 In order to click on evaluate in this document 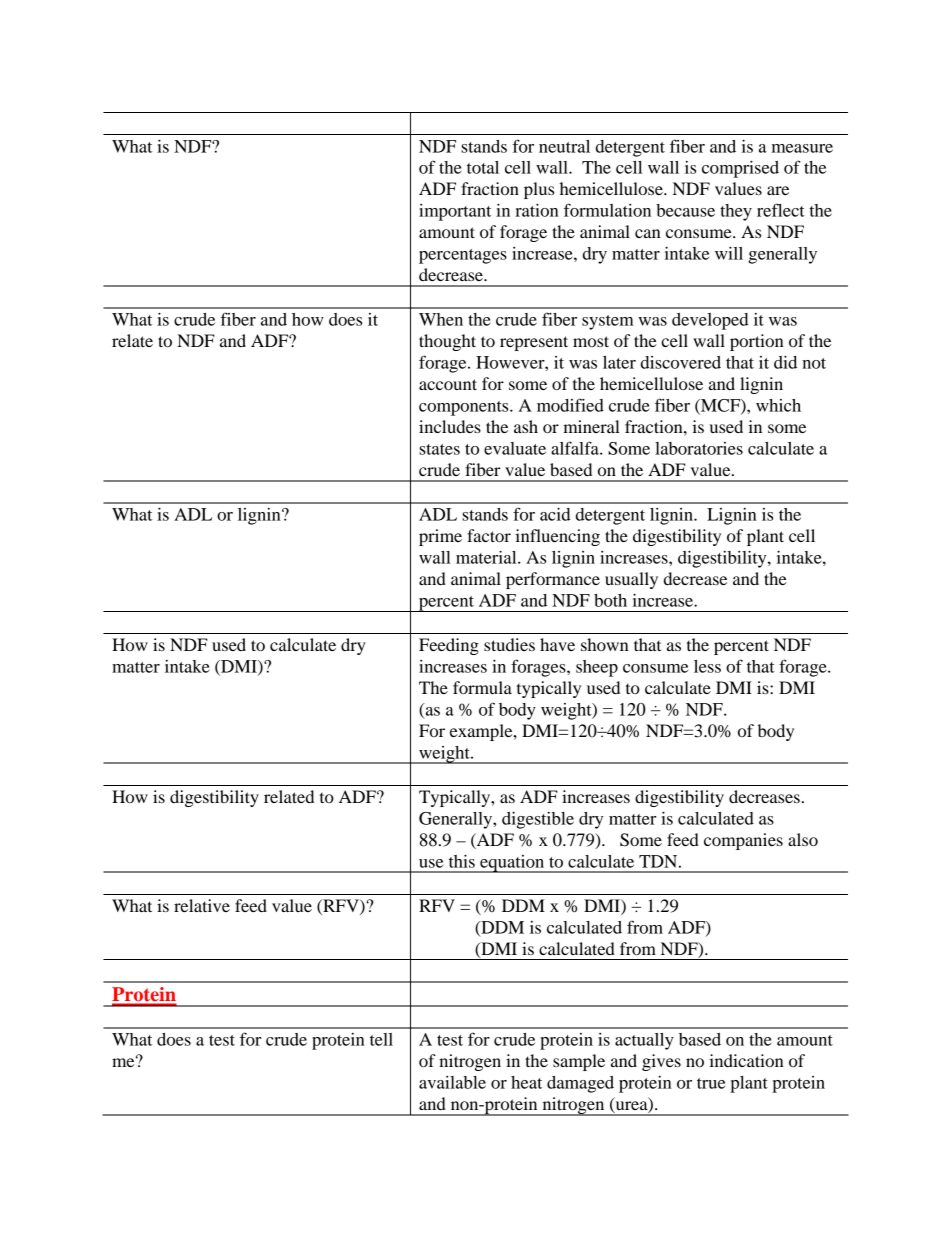, I will do `click(515, 448)`.
